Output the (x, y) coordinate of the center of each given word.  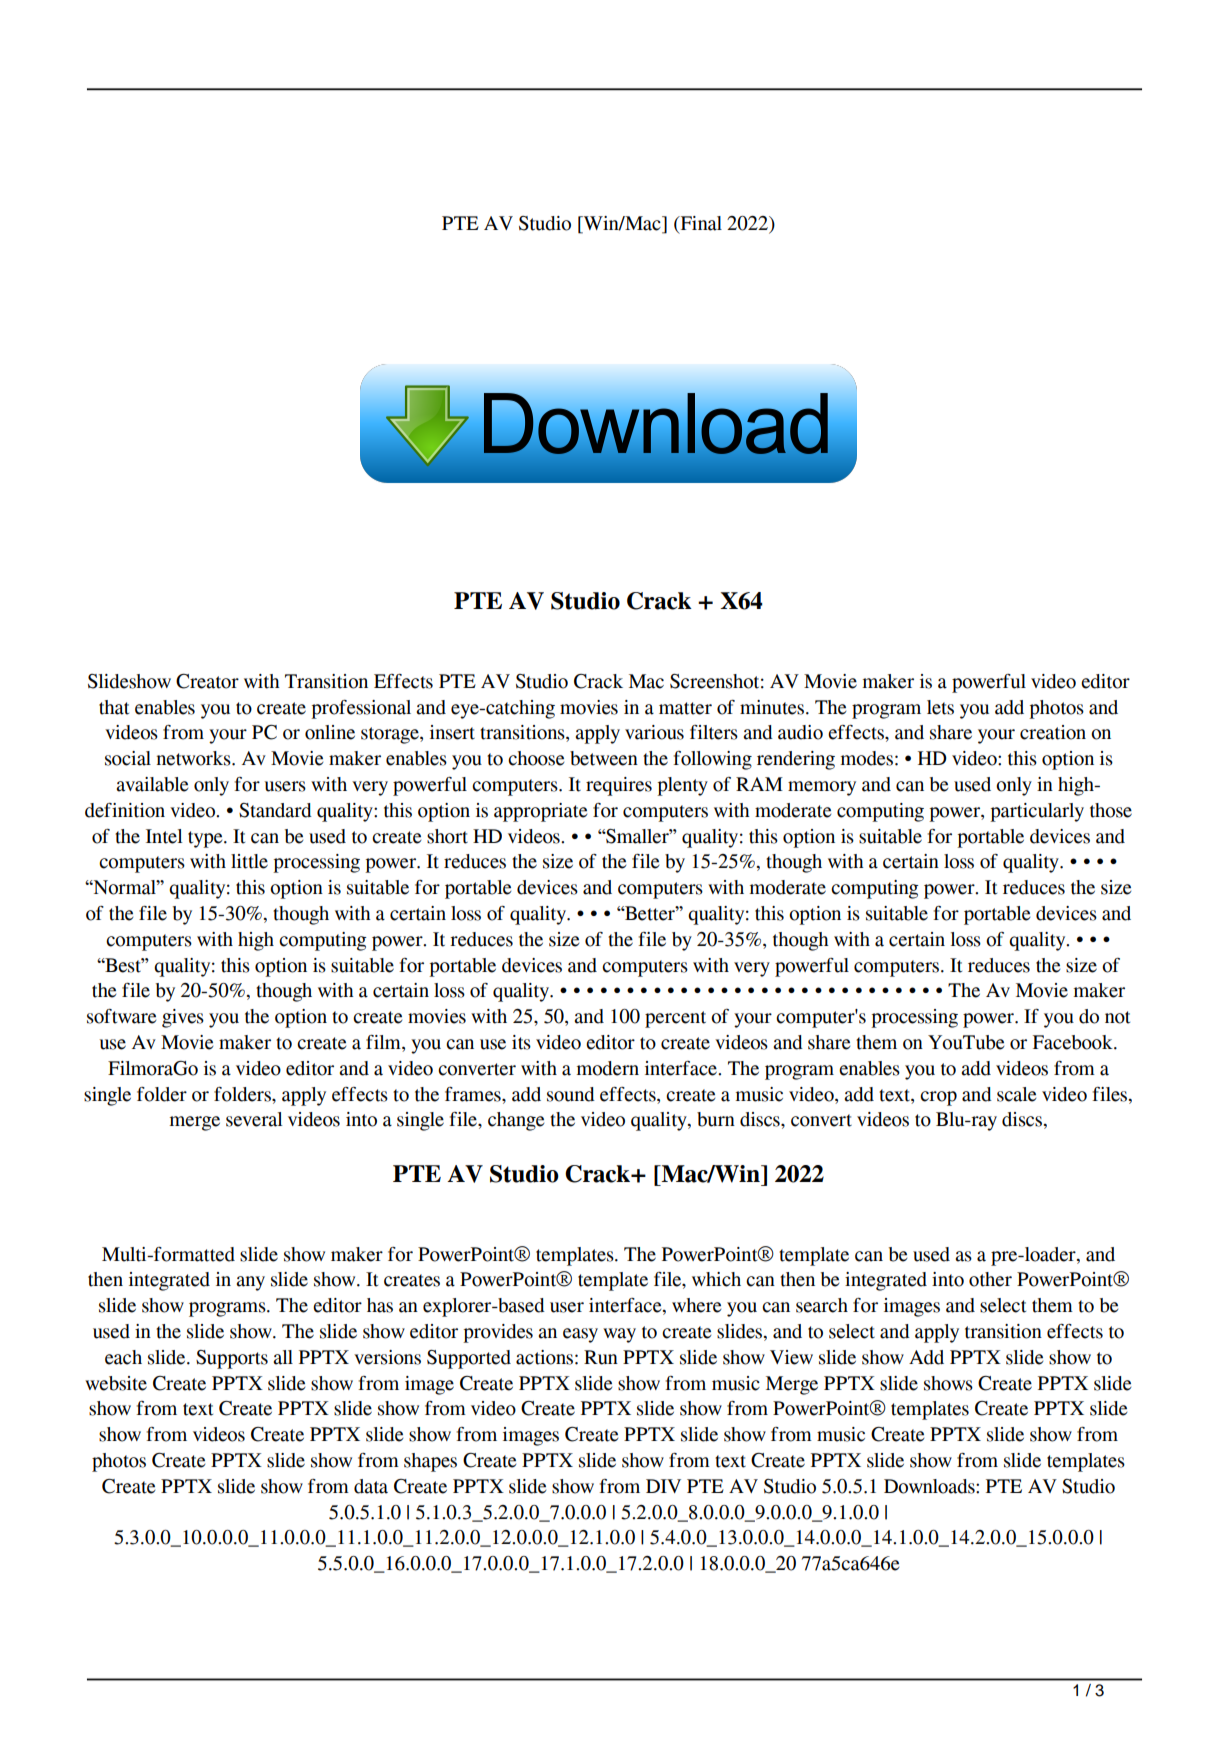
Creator (207, 681)
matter (685, 708)
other (990, 1279)
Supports (232, 1359)
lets (940, 707)
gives (183, 1018)
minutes (772, 707)
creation (1053, 732)
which (716, 1279)
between (604, 758)
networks (195, 758)
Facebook (1074, 1042)
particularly (1037, 812)
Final (700, 223)
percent (675, 1019)
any (250, 1283)
